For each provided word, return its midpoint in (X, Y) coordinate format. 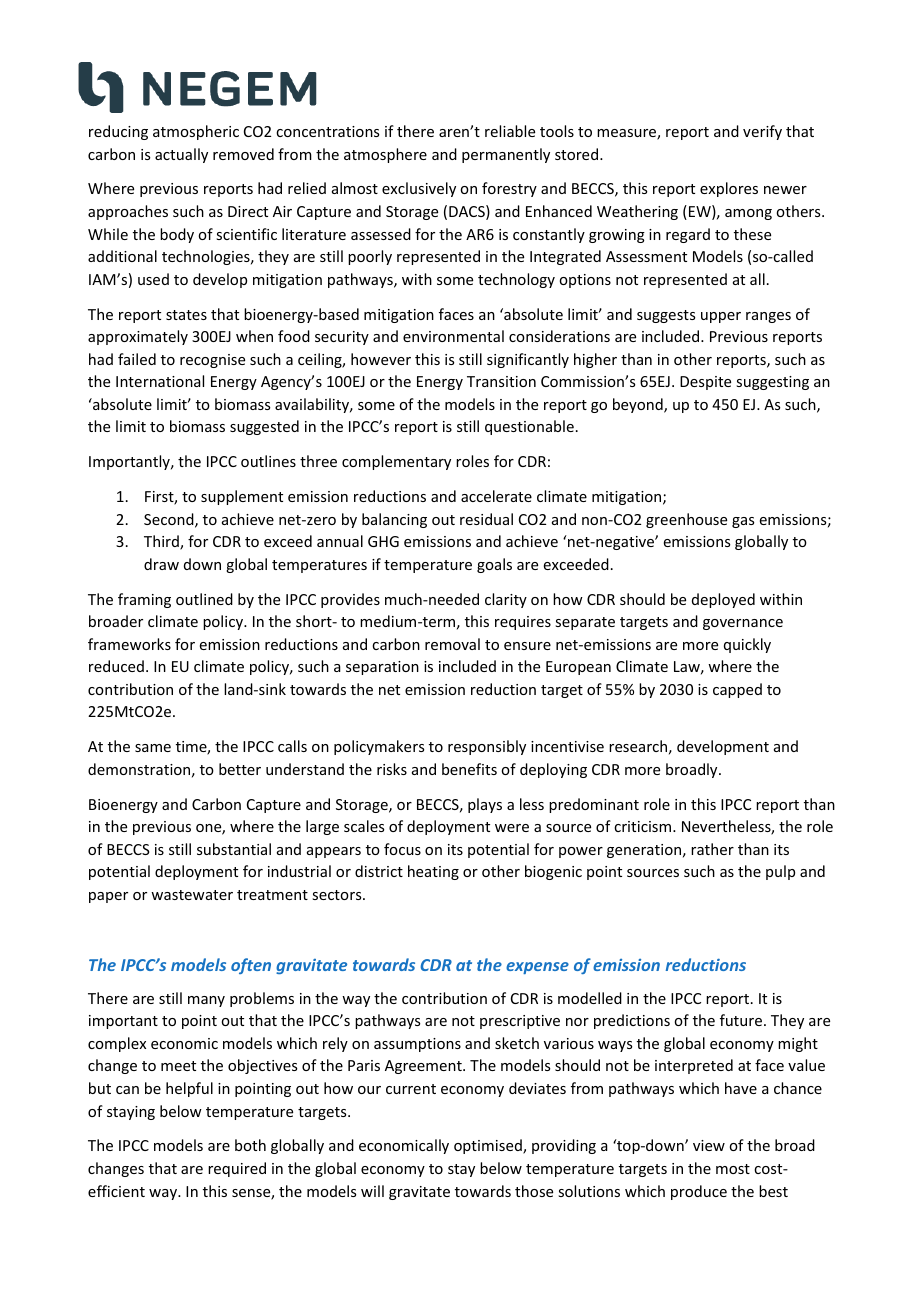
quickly (747, 645)
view (709, 1145)
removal (452, 644)
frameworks (129, 644)
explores (729, 189)
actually (181, 155)
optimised (489, 1146)
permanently (506, 155)
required (237, 1169)
